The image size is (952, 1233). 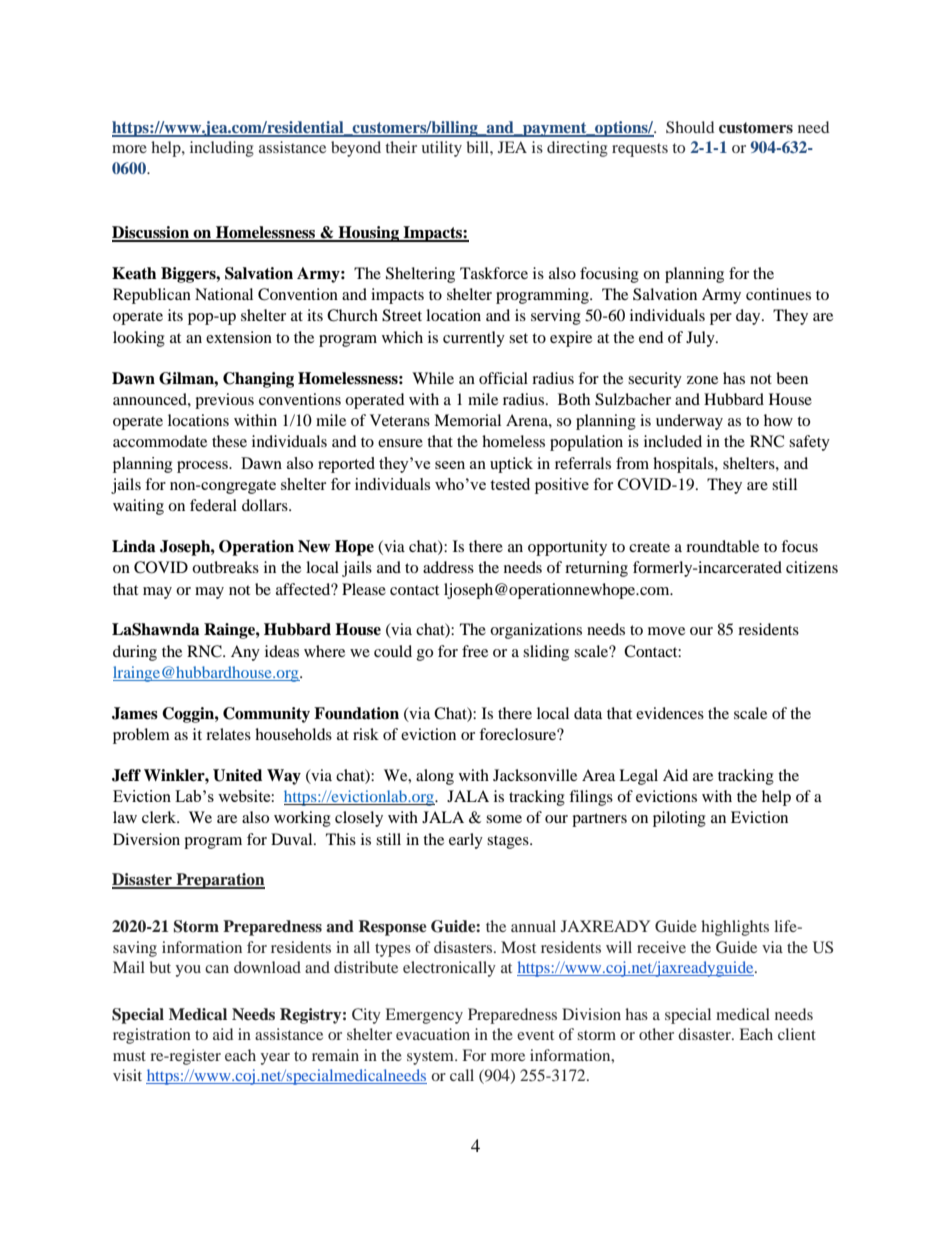 What do you see at coordinates (152, 1036) in the screenshot?
I see `registration` at bounding box center [152, 1036].
